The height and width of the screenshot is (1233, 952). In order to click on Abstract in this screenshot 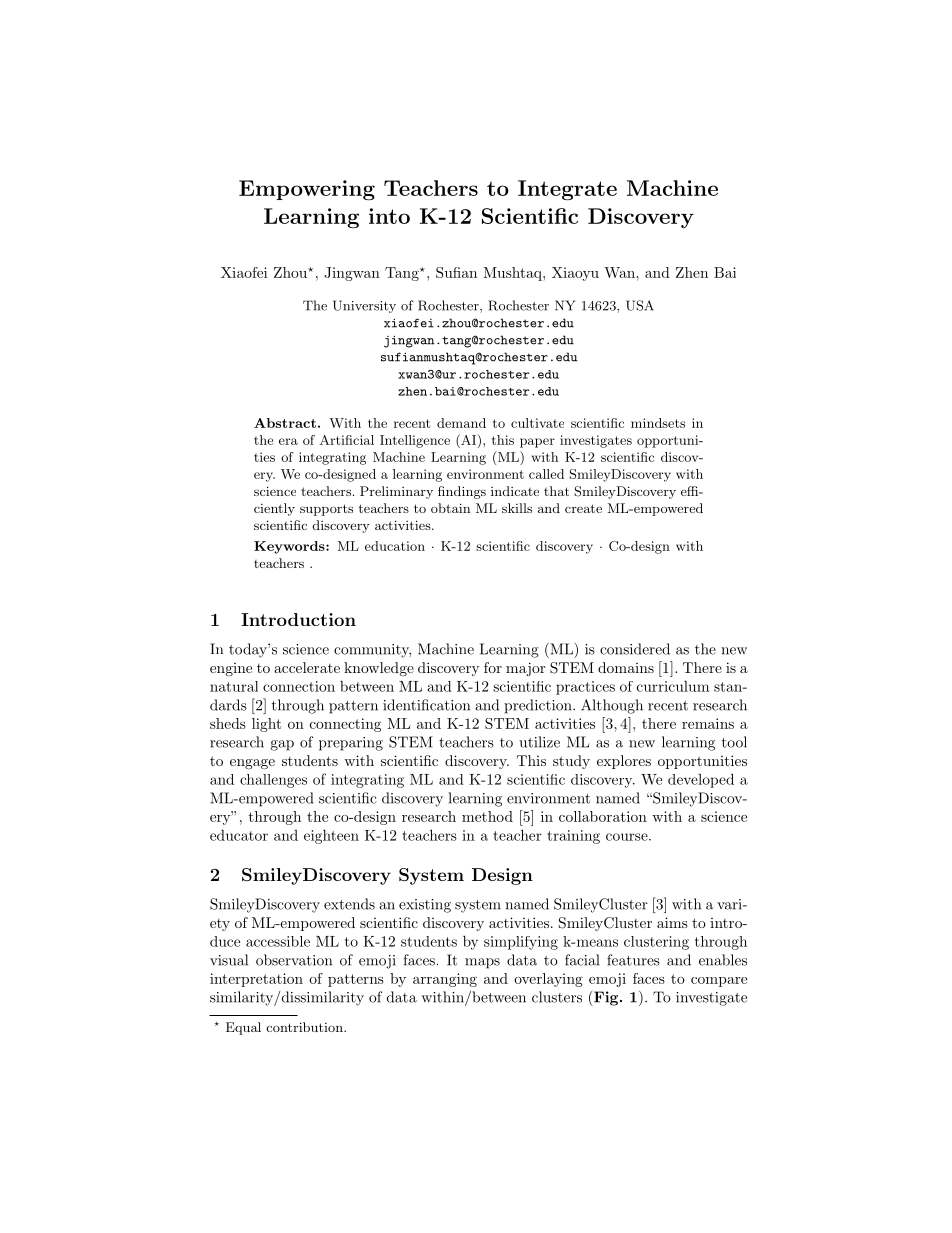, I will do `click(285, 423)`.
